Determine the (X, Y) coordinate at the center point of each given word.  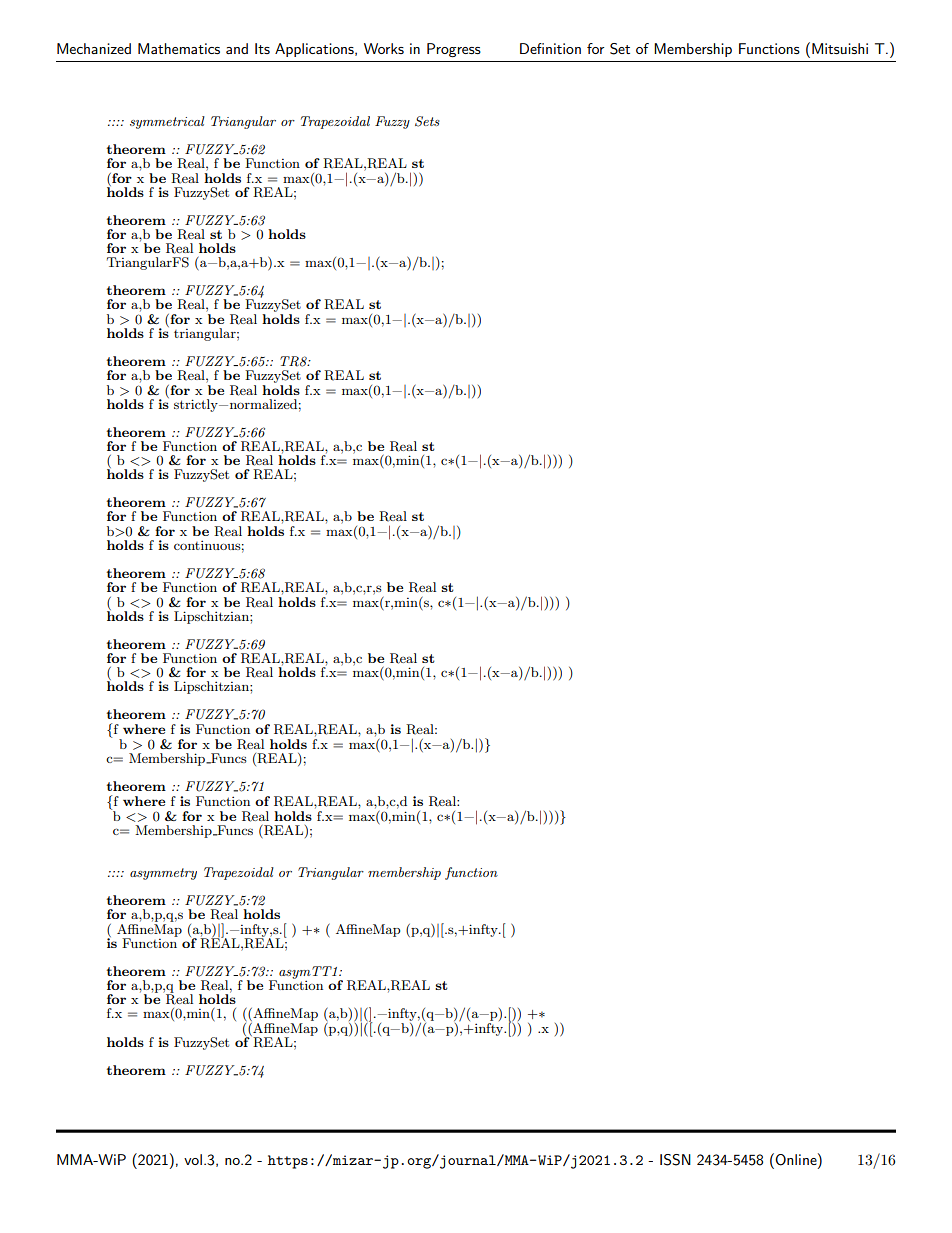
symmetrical (167, 122)
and (237, 48)
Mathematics (179, 48)
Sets (427, 121)
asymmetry (163, 874)
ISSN (675, 1160)
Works (384, 48)
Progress (454, 50)
